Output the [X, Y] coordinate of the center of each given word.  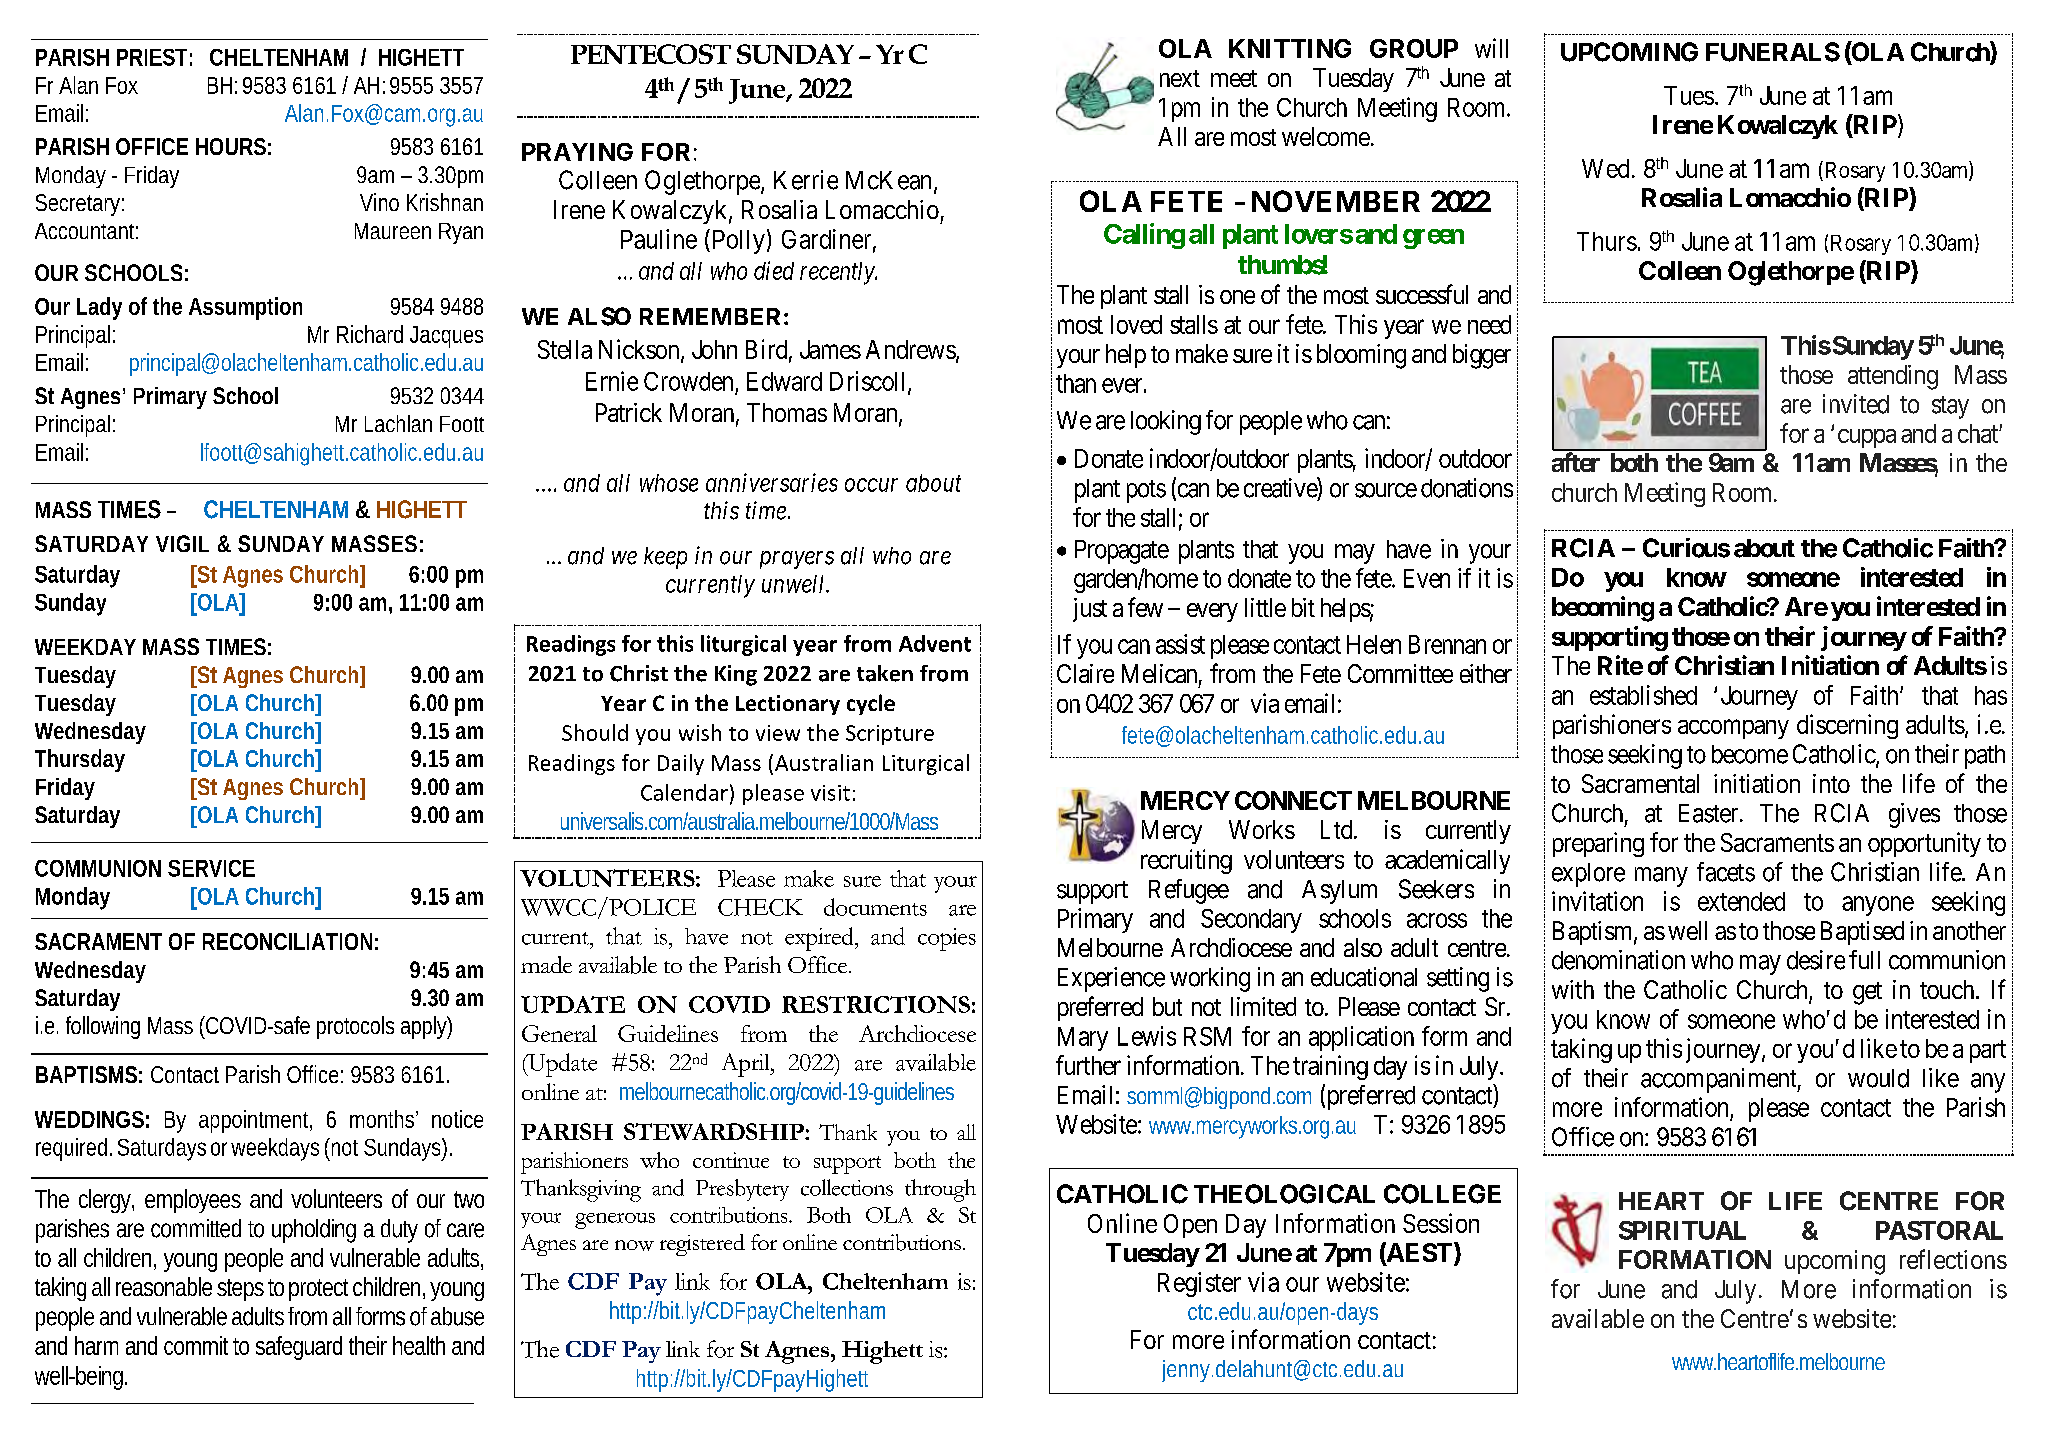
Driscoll [869, 382]
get [1867, 993]
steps [240, 1290]
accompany [1733, 729]
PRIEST [152, 57]
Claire [1085, 673]
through [940, 1190]
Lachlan [398, 423]
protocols [355, 1027]
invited [1856, 404]
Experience [1111, 979]
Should [595, 732]
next [1180, 78]
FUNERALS [1773, 52]
